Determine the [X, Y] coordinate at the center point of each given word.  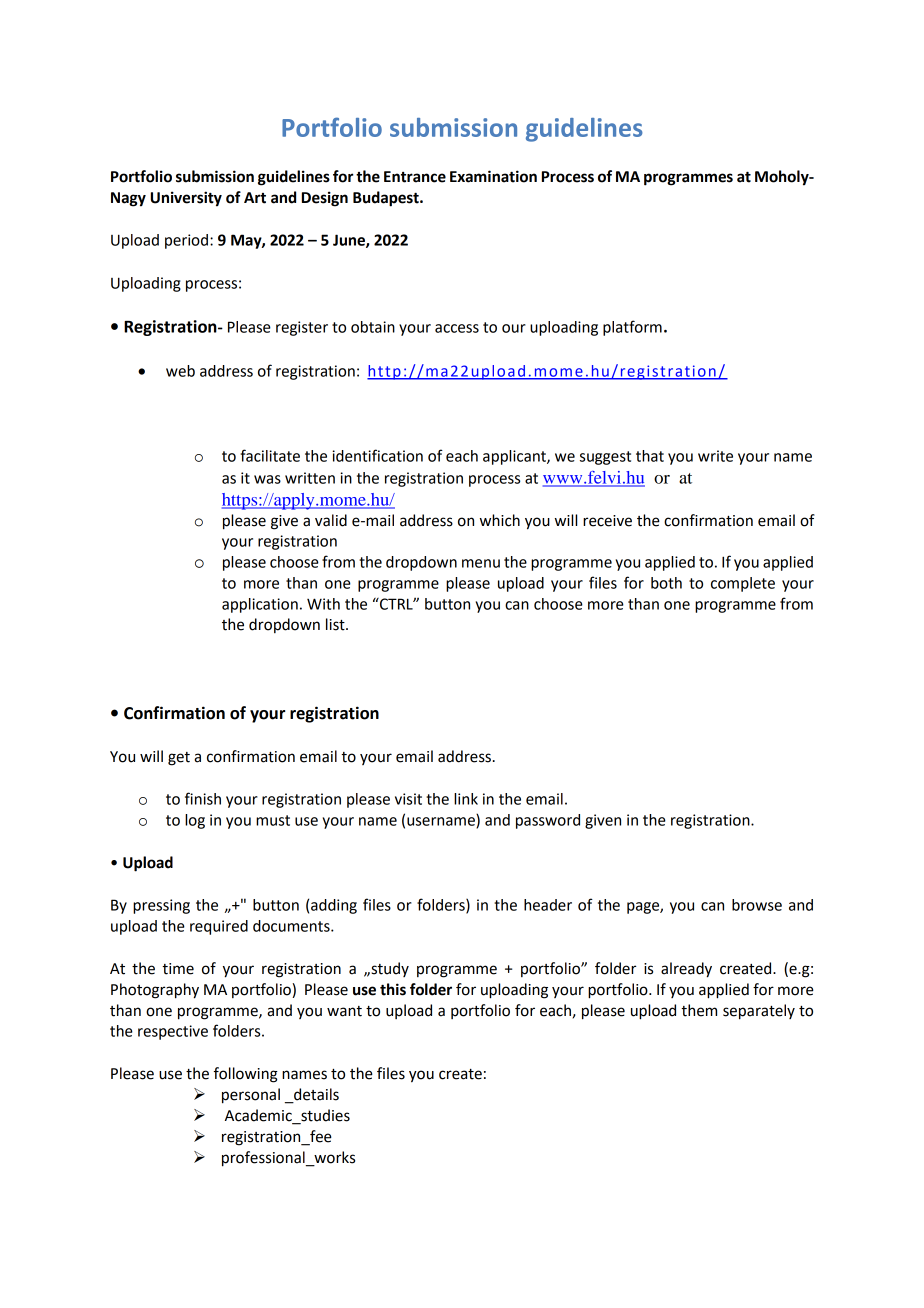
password [548, 821]
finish [203, 798]
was [267, 479]
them [699, 1010]
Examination [493, 176]
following [246, 1075]
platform [632, 328]
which [500, 520]
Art [255, 198]
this [393, 989]
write [715, 456]
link [466, 799]
